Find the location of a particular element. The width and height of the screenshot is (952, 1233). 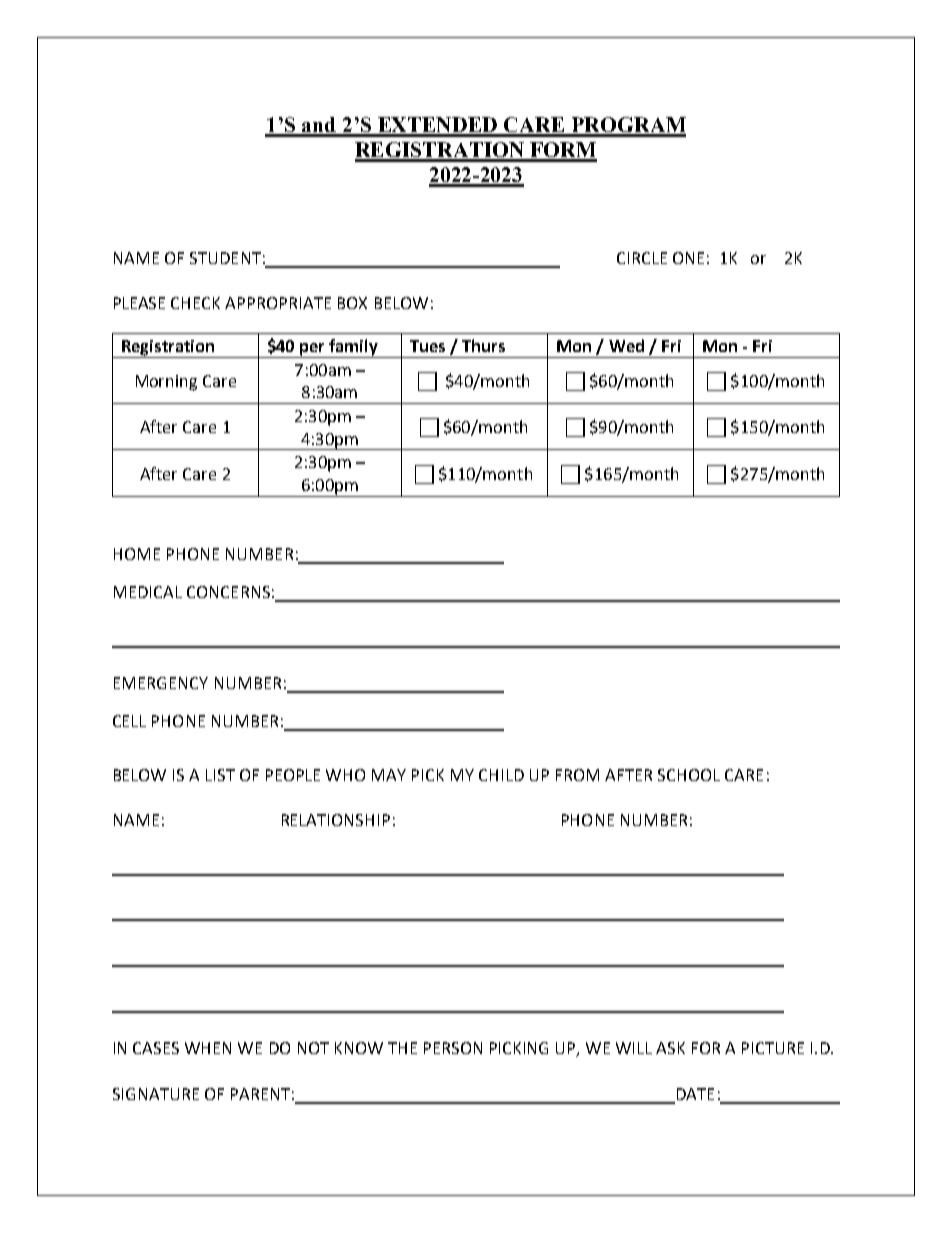

CHECK is located at coordinates (195, 303).
